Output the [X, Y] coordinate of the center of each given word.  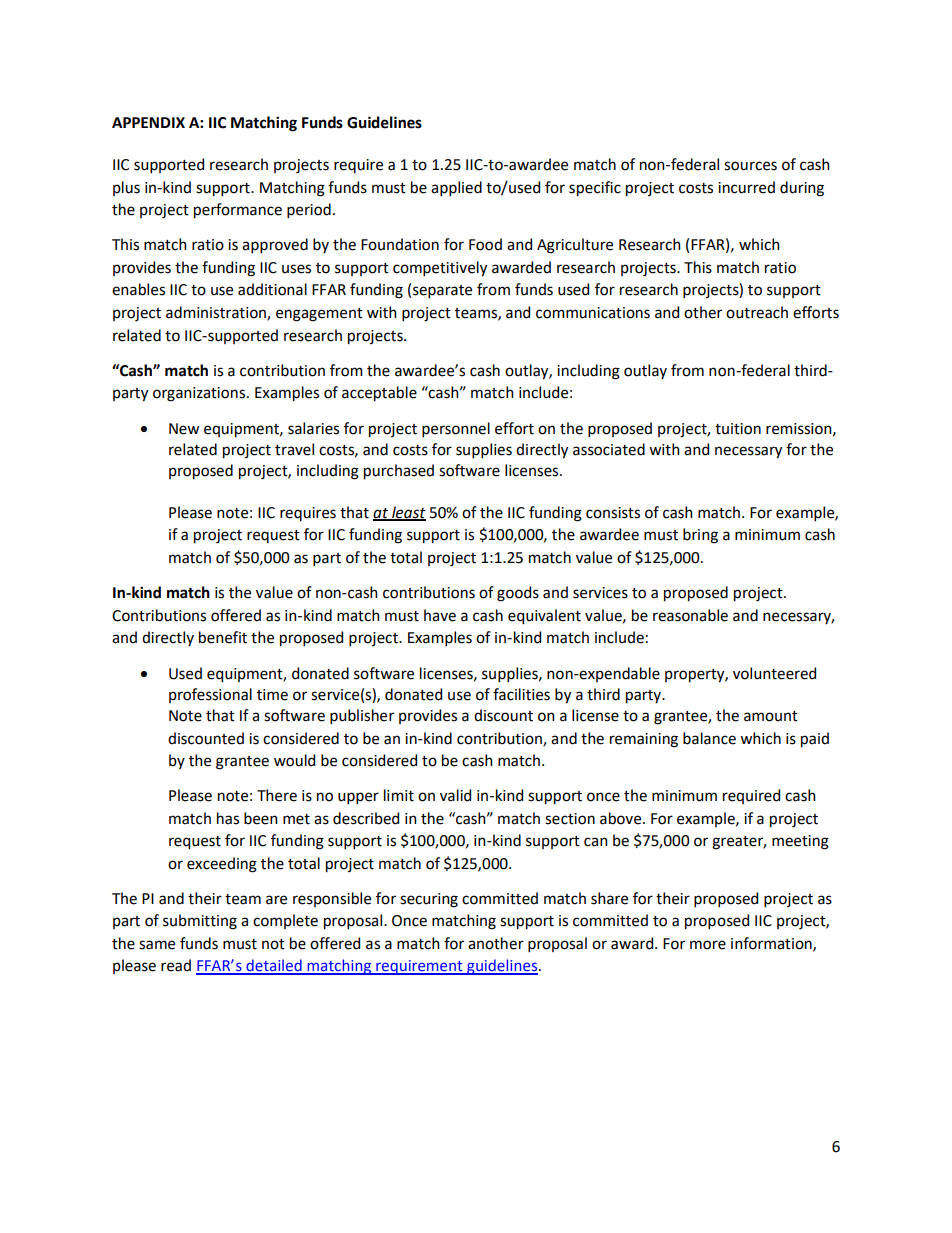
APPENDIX [148, 122]
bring [700, 536]
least [408, 513]
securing [429, 900]
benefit [223, 637]
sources [750, 166]
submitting [200, 922]
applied [456, 188]
